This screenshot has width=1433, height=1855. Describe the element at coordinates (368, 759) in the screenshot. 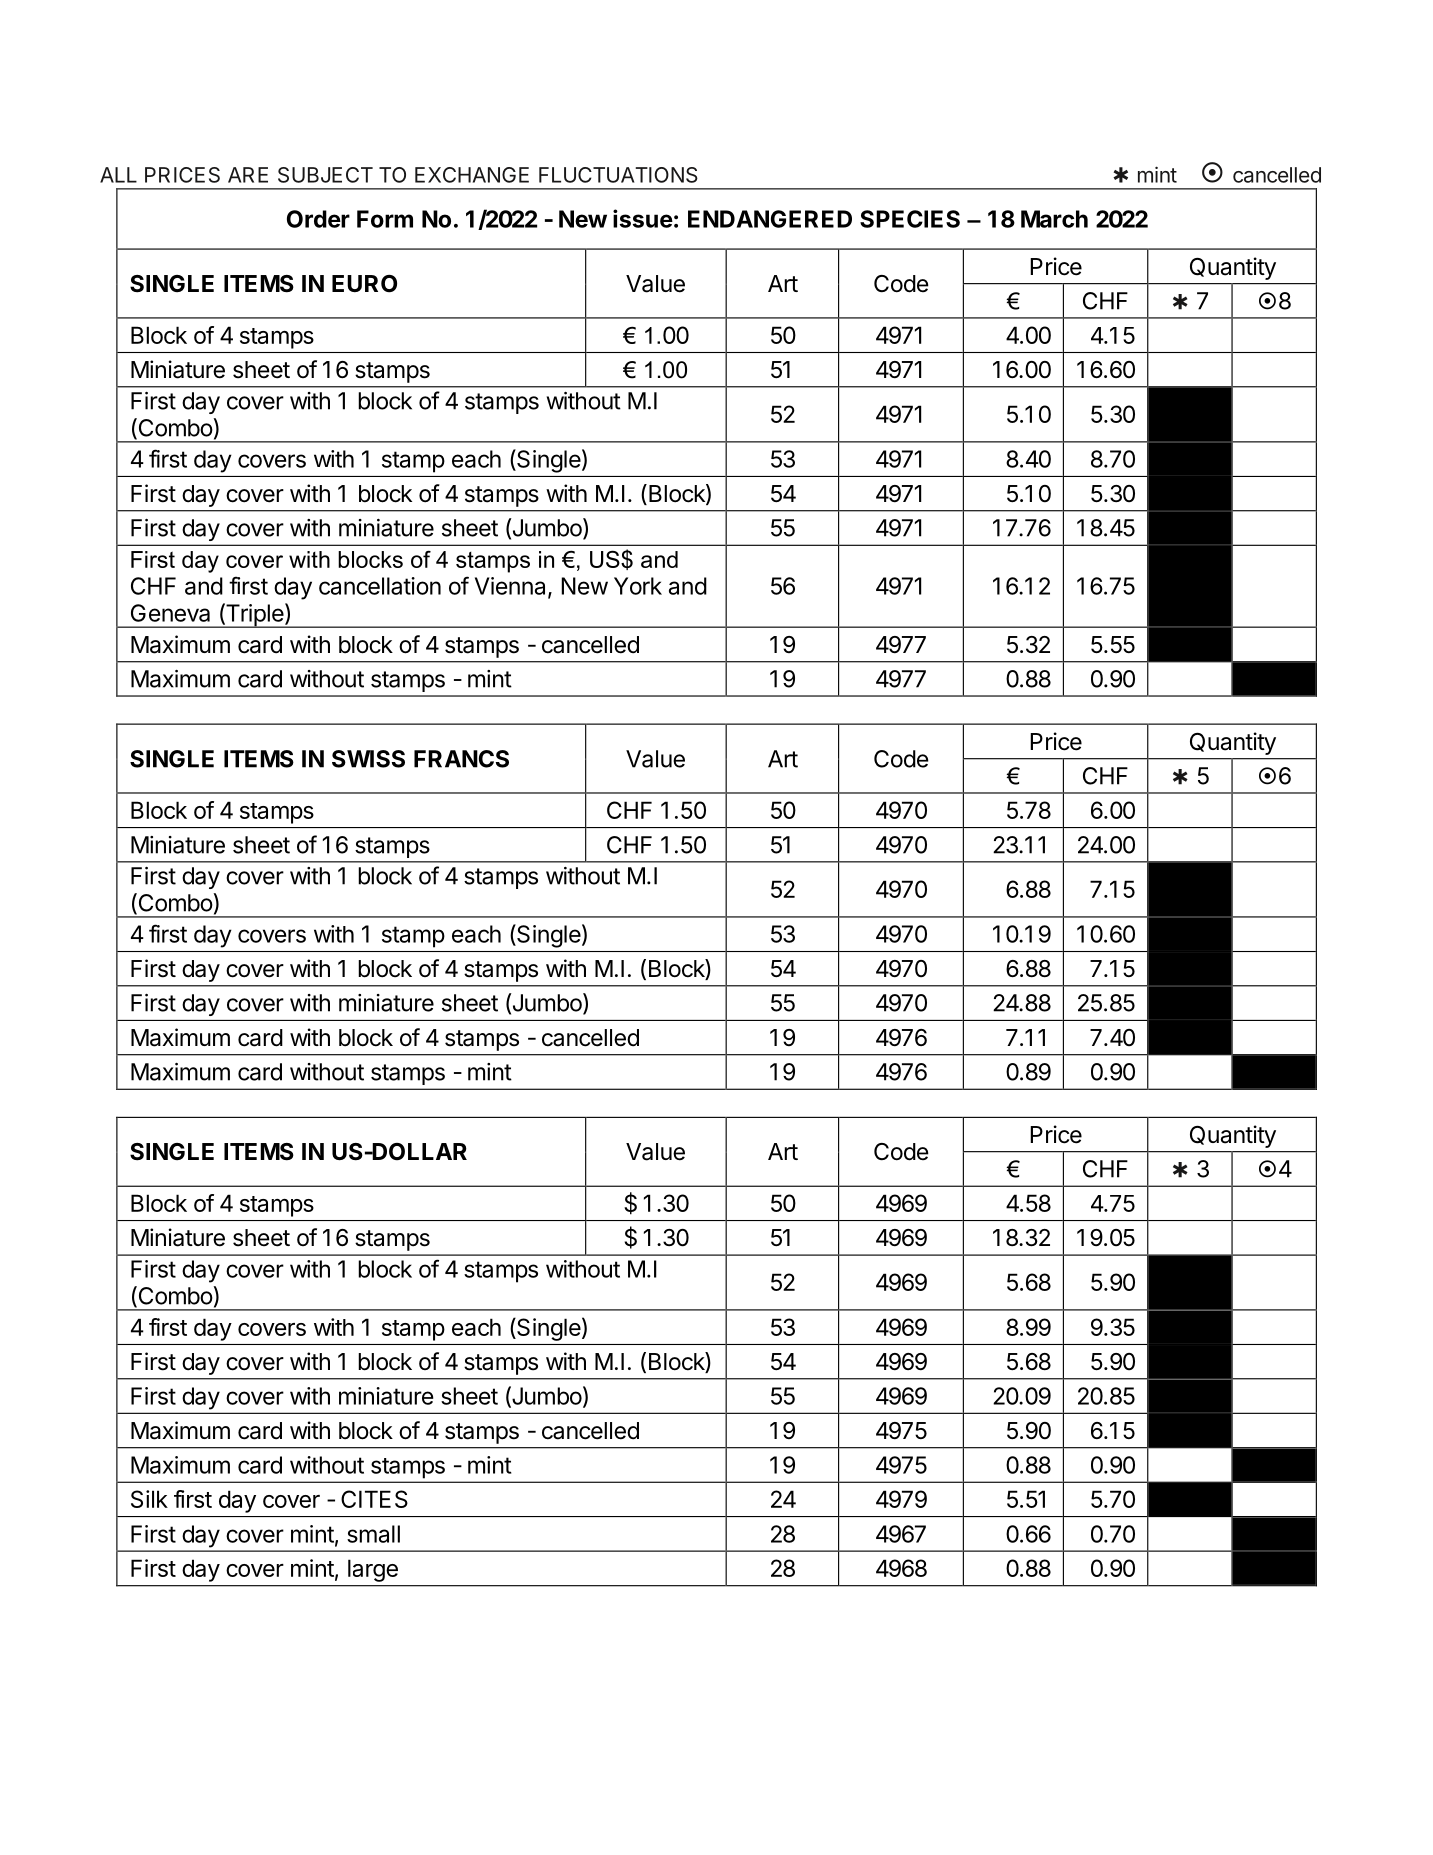

I see `SWISS` at that location.
